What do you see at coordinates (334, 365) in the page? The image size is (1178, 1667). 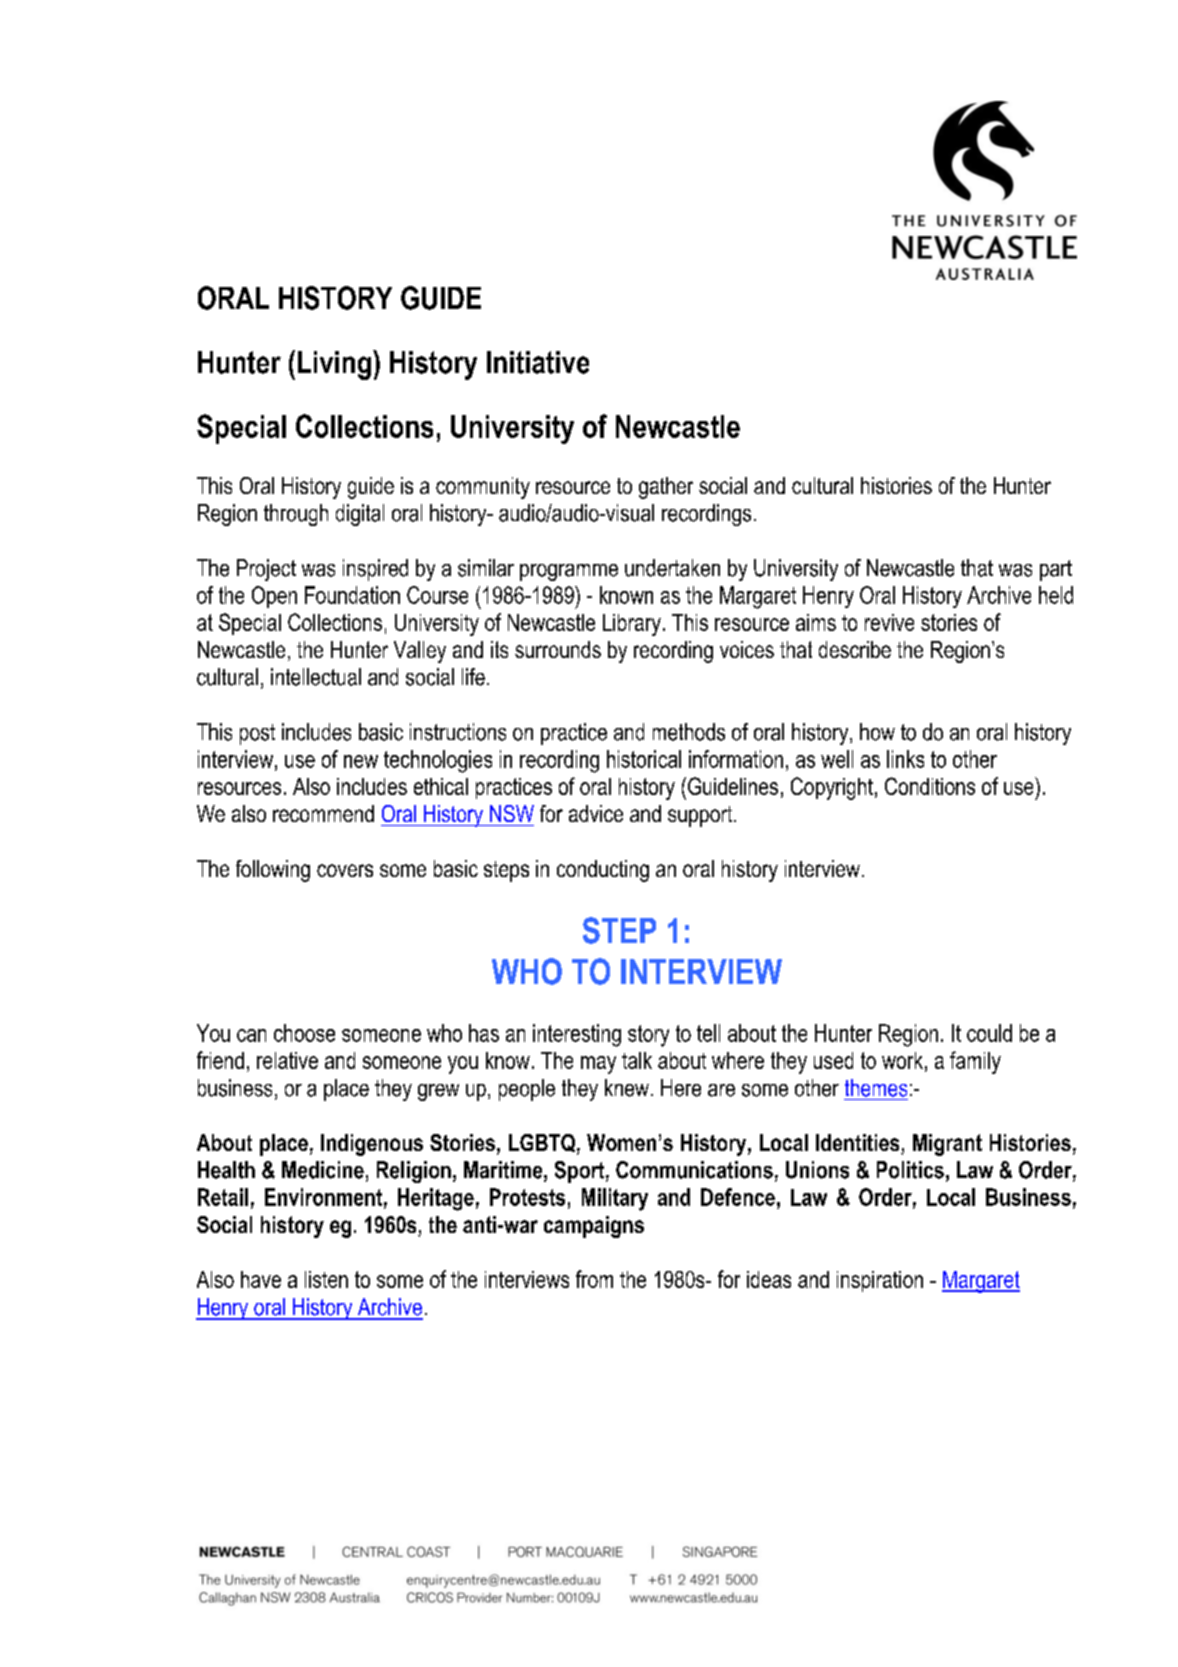 I see `Living` at bounding box center [334, 365].
